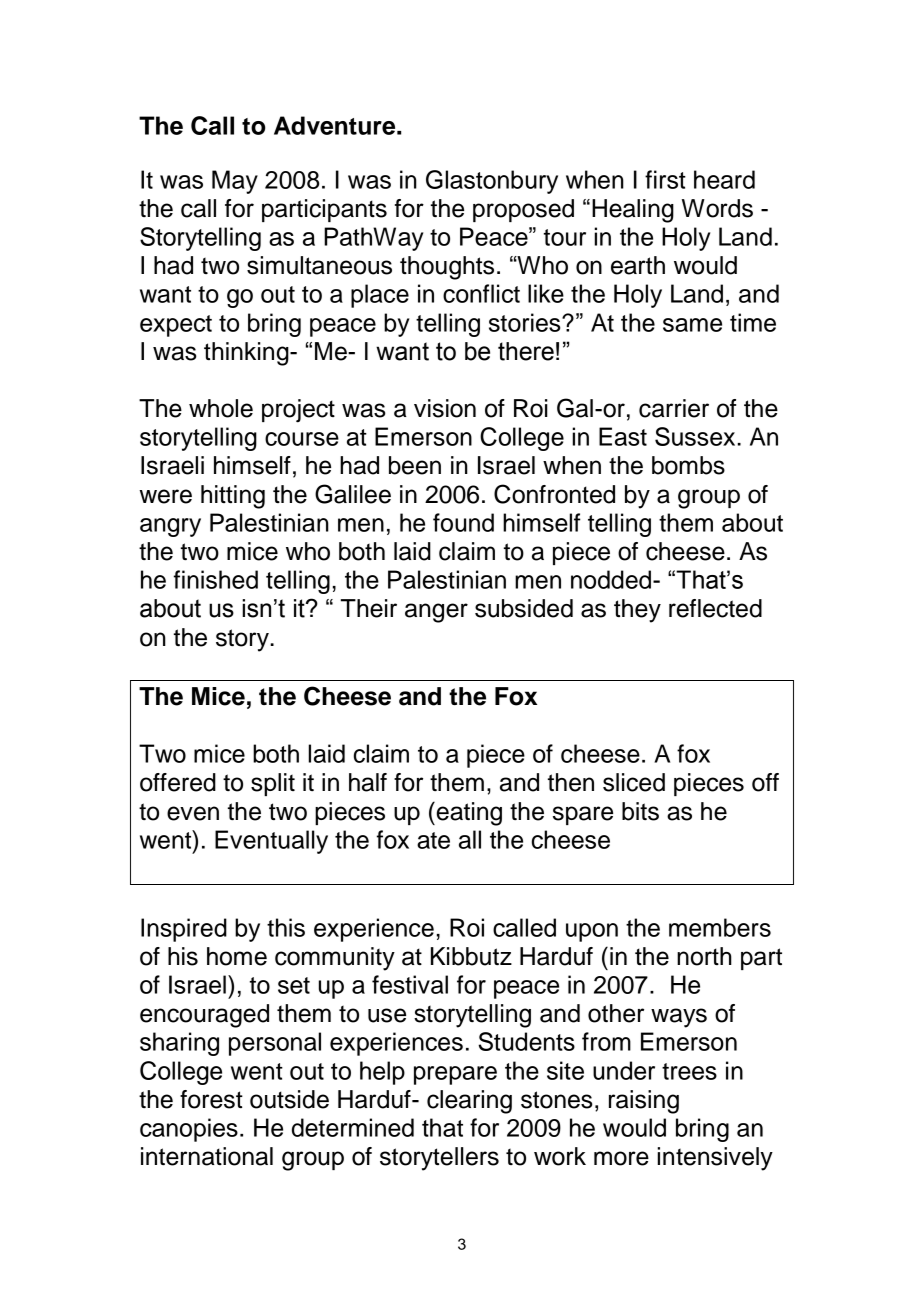  I want to click on eating, so click(468, 814).
